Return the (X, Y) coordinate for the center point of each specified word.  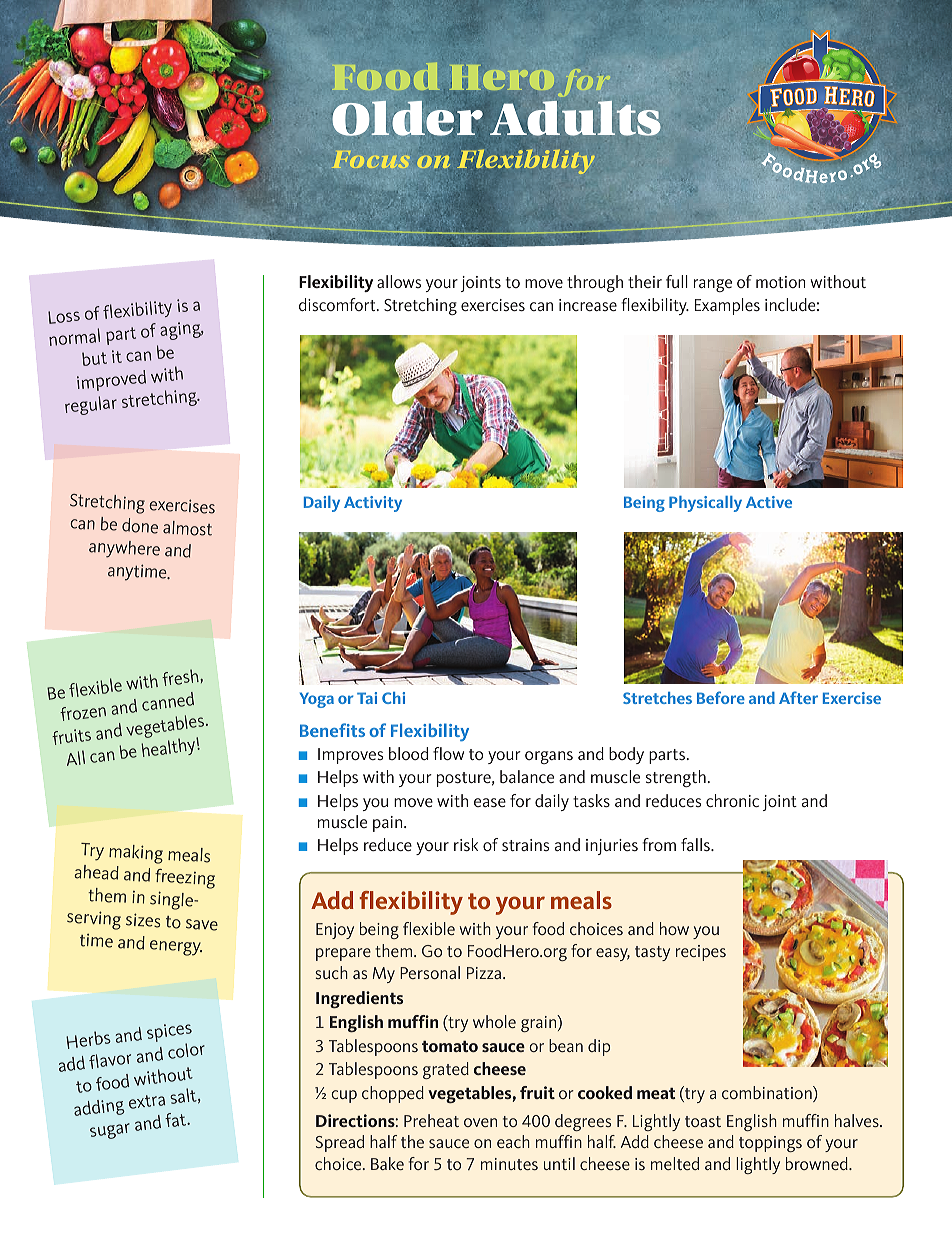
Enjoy (335, 931)
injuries (612, 847)
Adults (575, 120)
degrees (583, 1122)
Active (769, 502)
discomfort (338, 304)
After (798, 697)
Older (409, 119)
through (595, 283)
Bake (387, 1163)
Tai (367, 698)
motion (780, 282)
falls (696, 844)
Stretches (657, 698)
